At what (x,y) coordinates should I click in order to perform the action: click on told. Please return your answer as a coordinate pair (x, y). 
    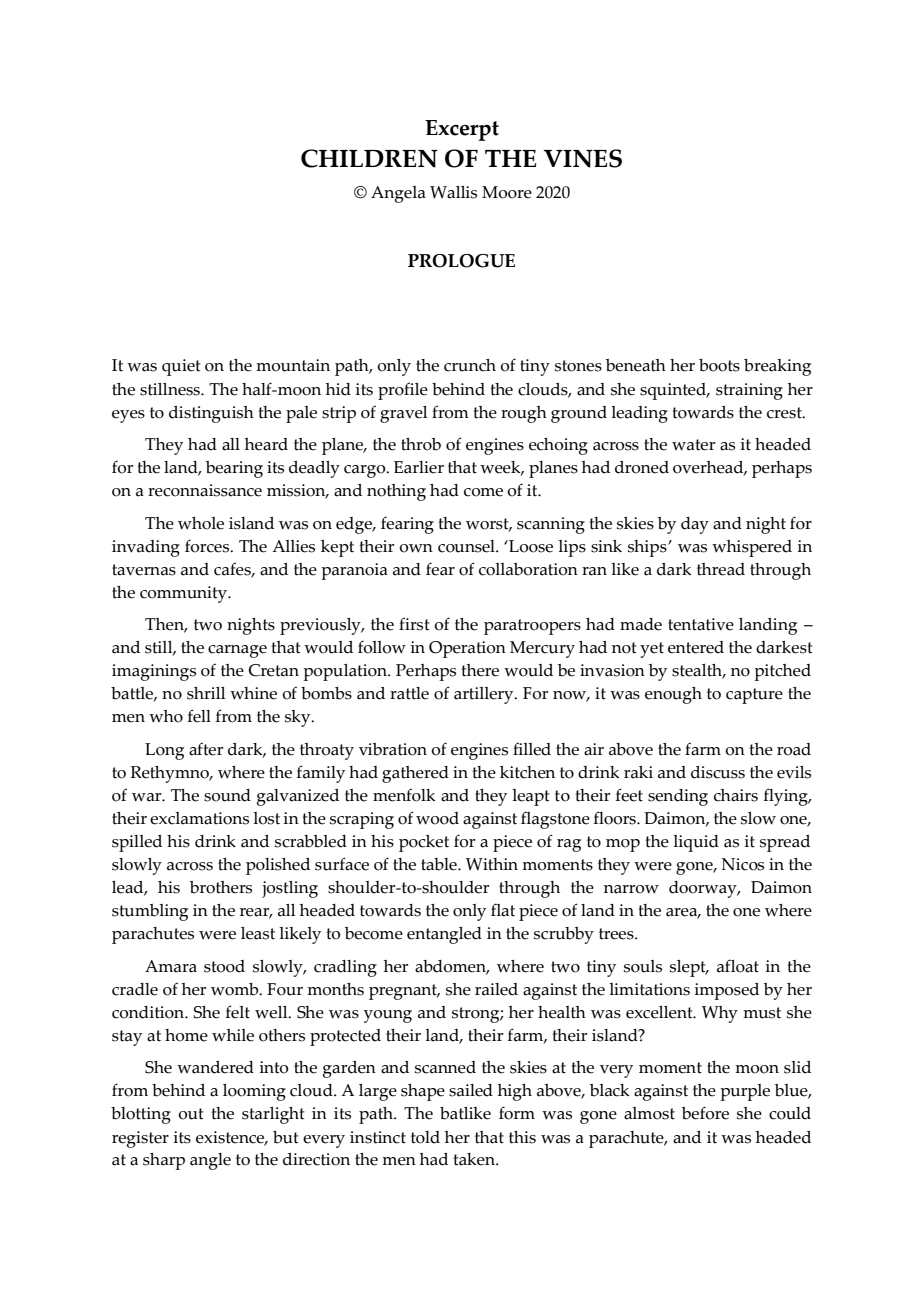
    Looking at the image, I should click on (425, 1137).
